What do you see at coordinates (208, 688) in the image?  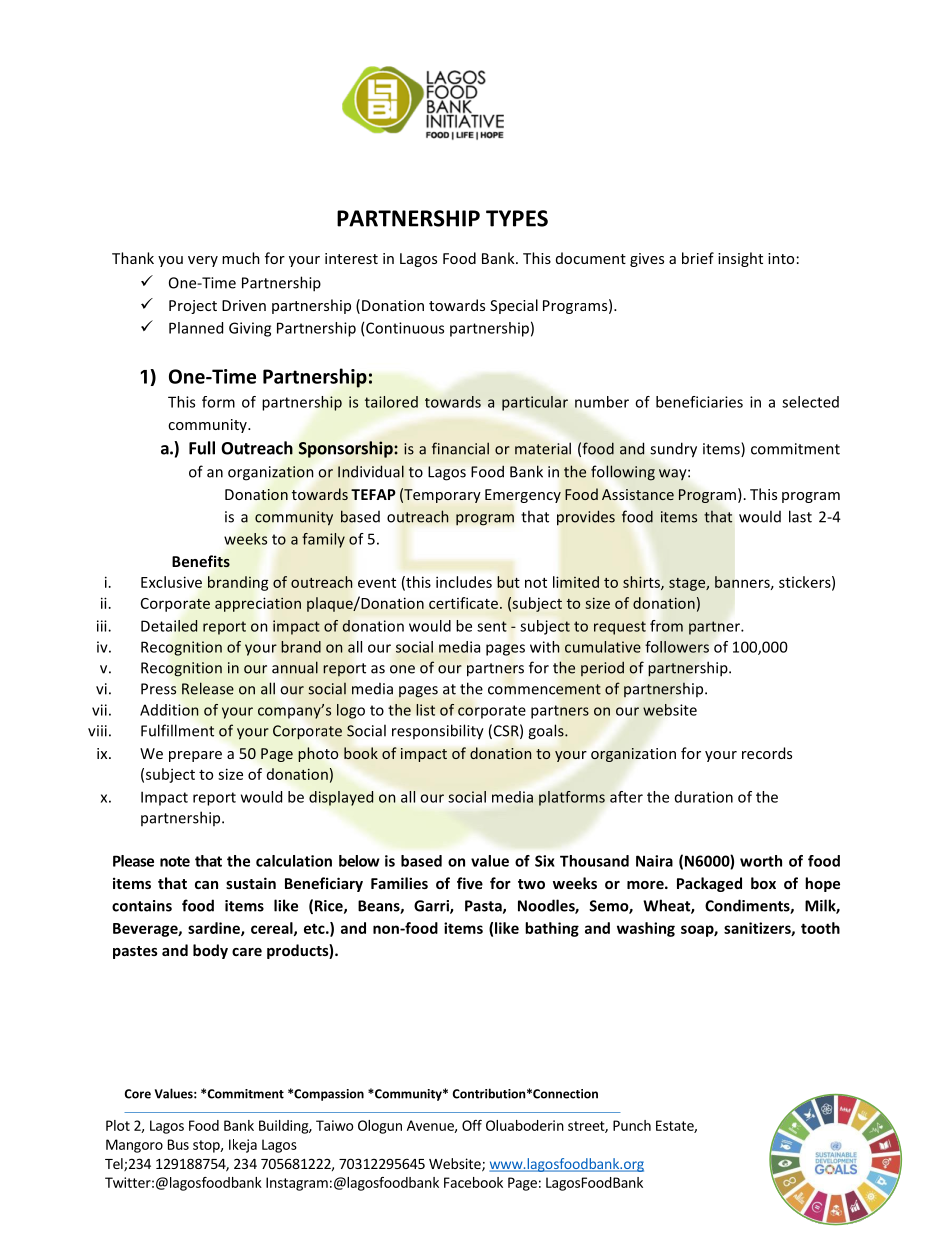 I see `Release` at bounding box center [208, 688].
